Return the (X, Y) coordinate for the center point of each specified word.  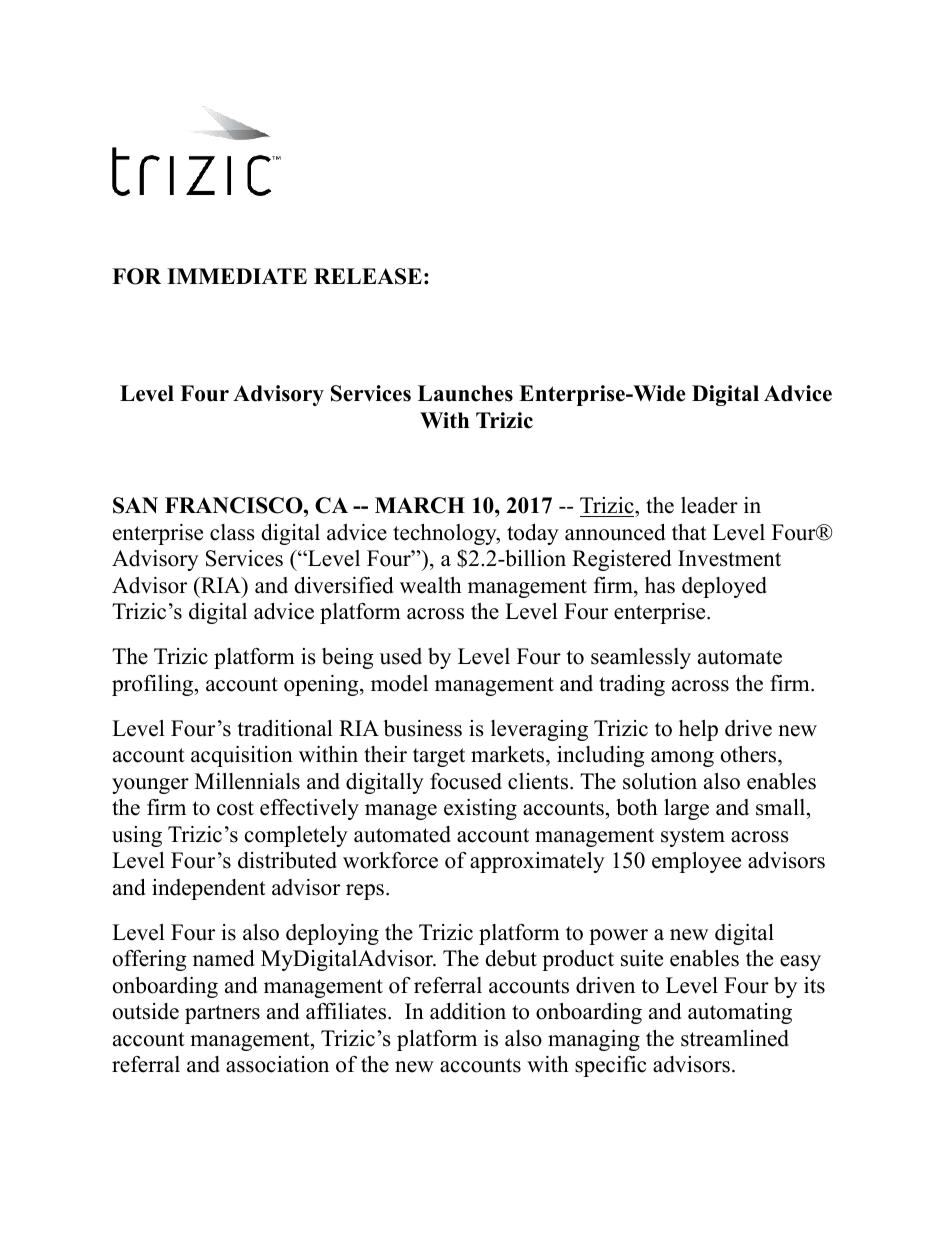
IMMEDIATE (237, 276)
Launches (465, 393)
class (232, 532)
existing (480, 809)
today (533, 534)
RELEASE (368, 276)
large (686, 809)
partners (222, 1014)
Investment (729, 558)
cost (235, 808)
